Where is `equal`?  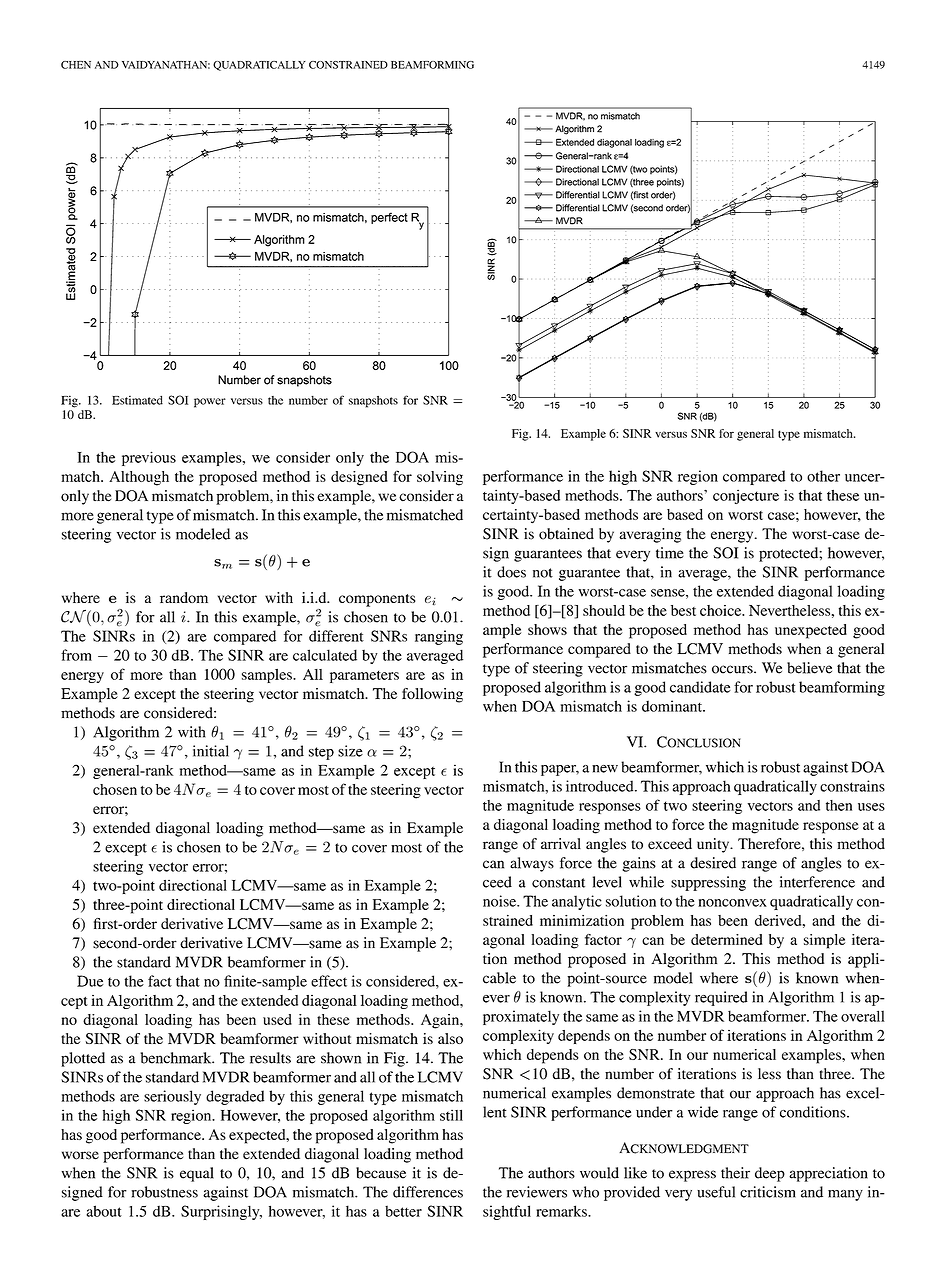 equal is located at coordinates (197, 1174).
